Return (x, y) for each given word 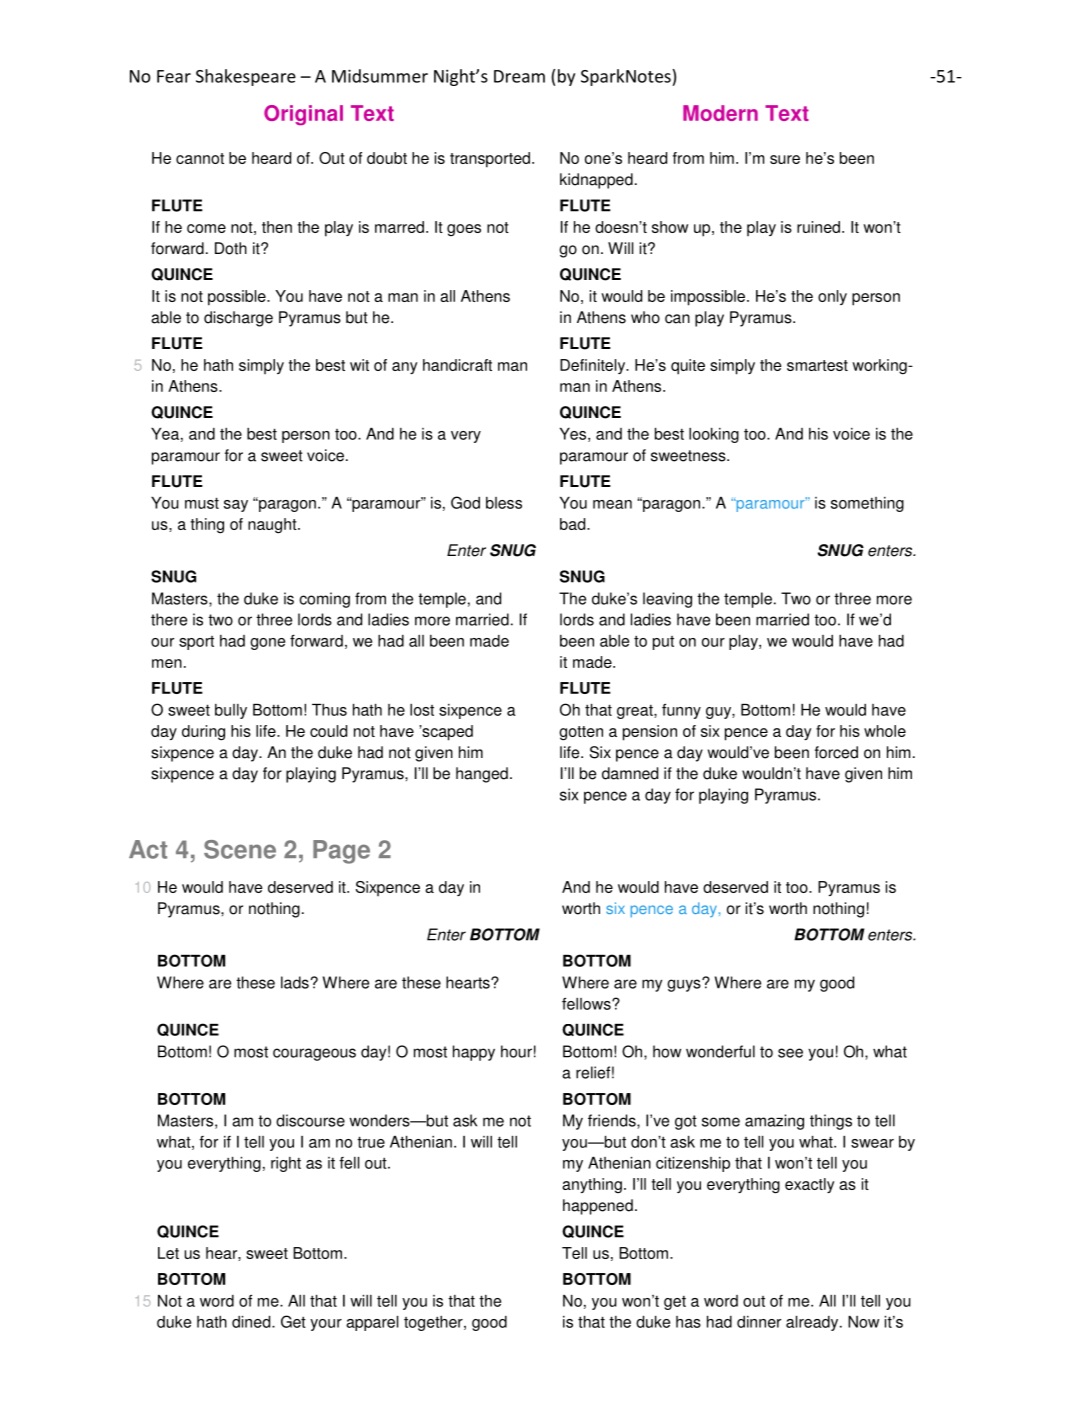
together (434, 1323)
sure (785, 159)
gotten (581, 733)
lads (295, 982)
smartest (817, 365)
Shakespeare (246, 77)
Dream (519, 76)
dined (252, 1322)
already (813, 1323)
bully (231, 711)
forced (836, 752)
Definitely (594, 366)
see (790, 1053)
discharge (238, 319)
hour (516, 1051)
